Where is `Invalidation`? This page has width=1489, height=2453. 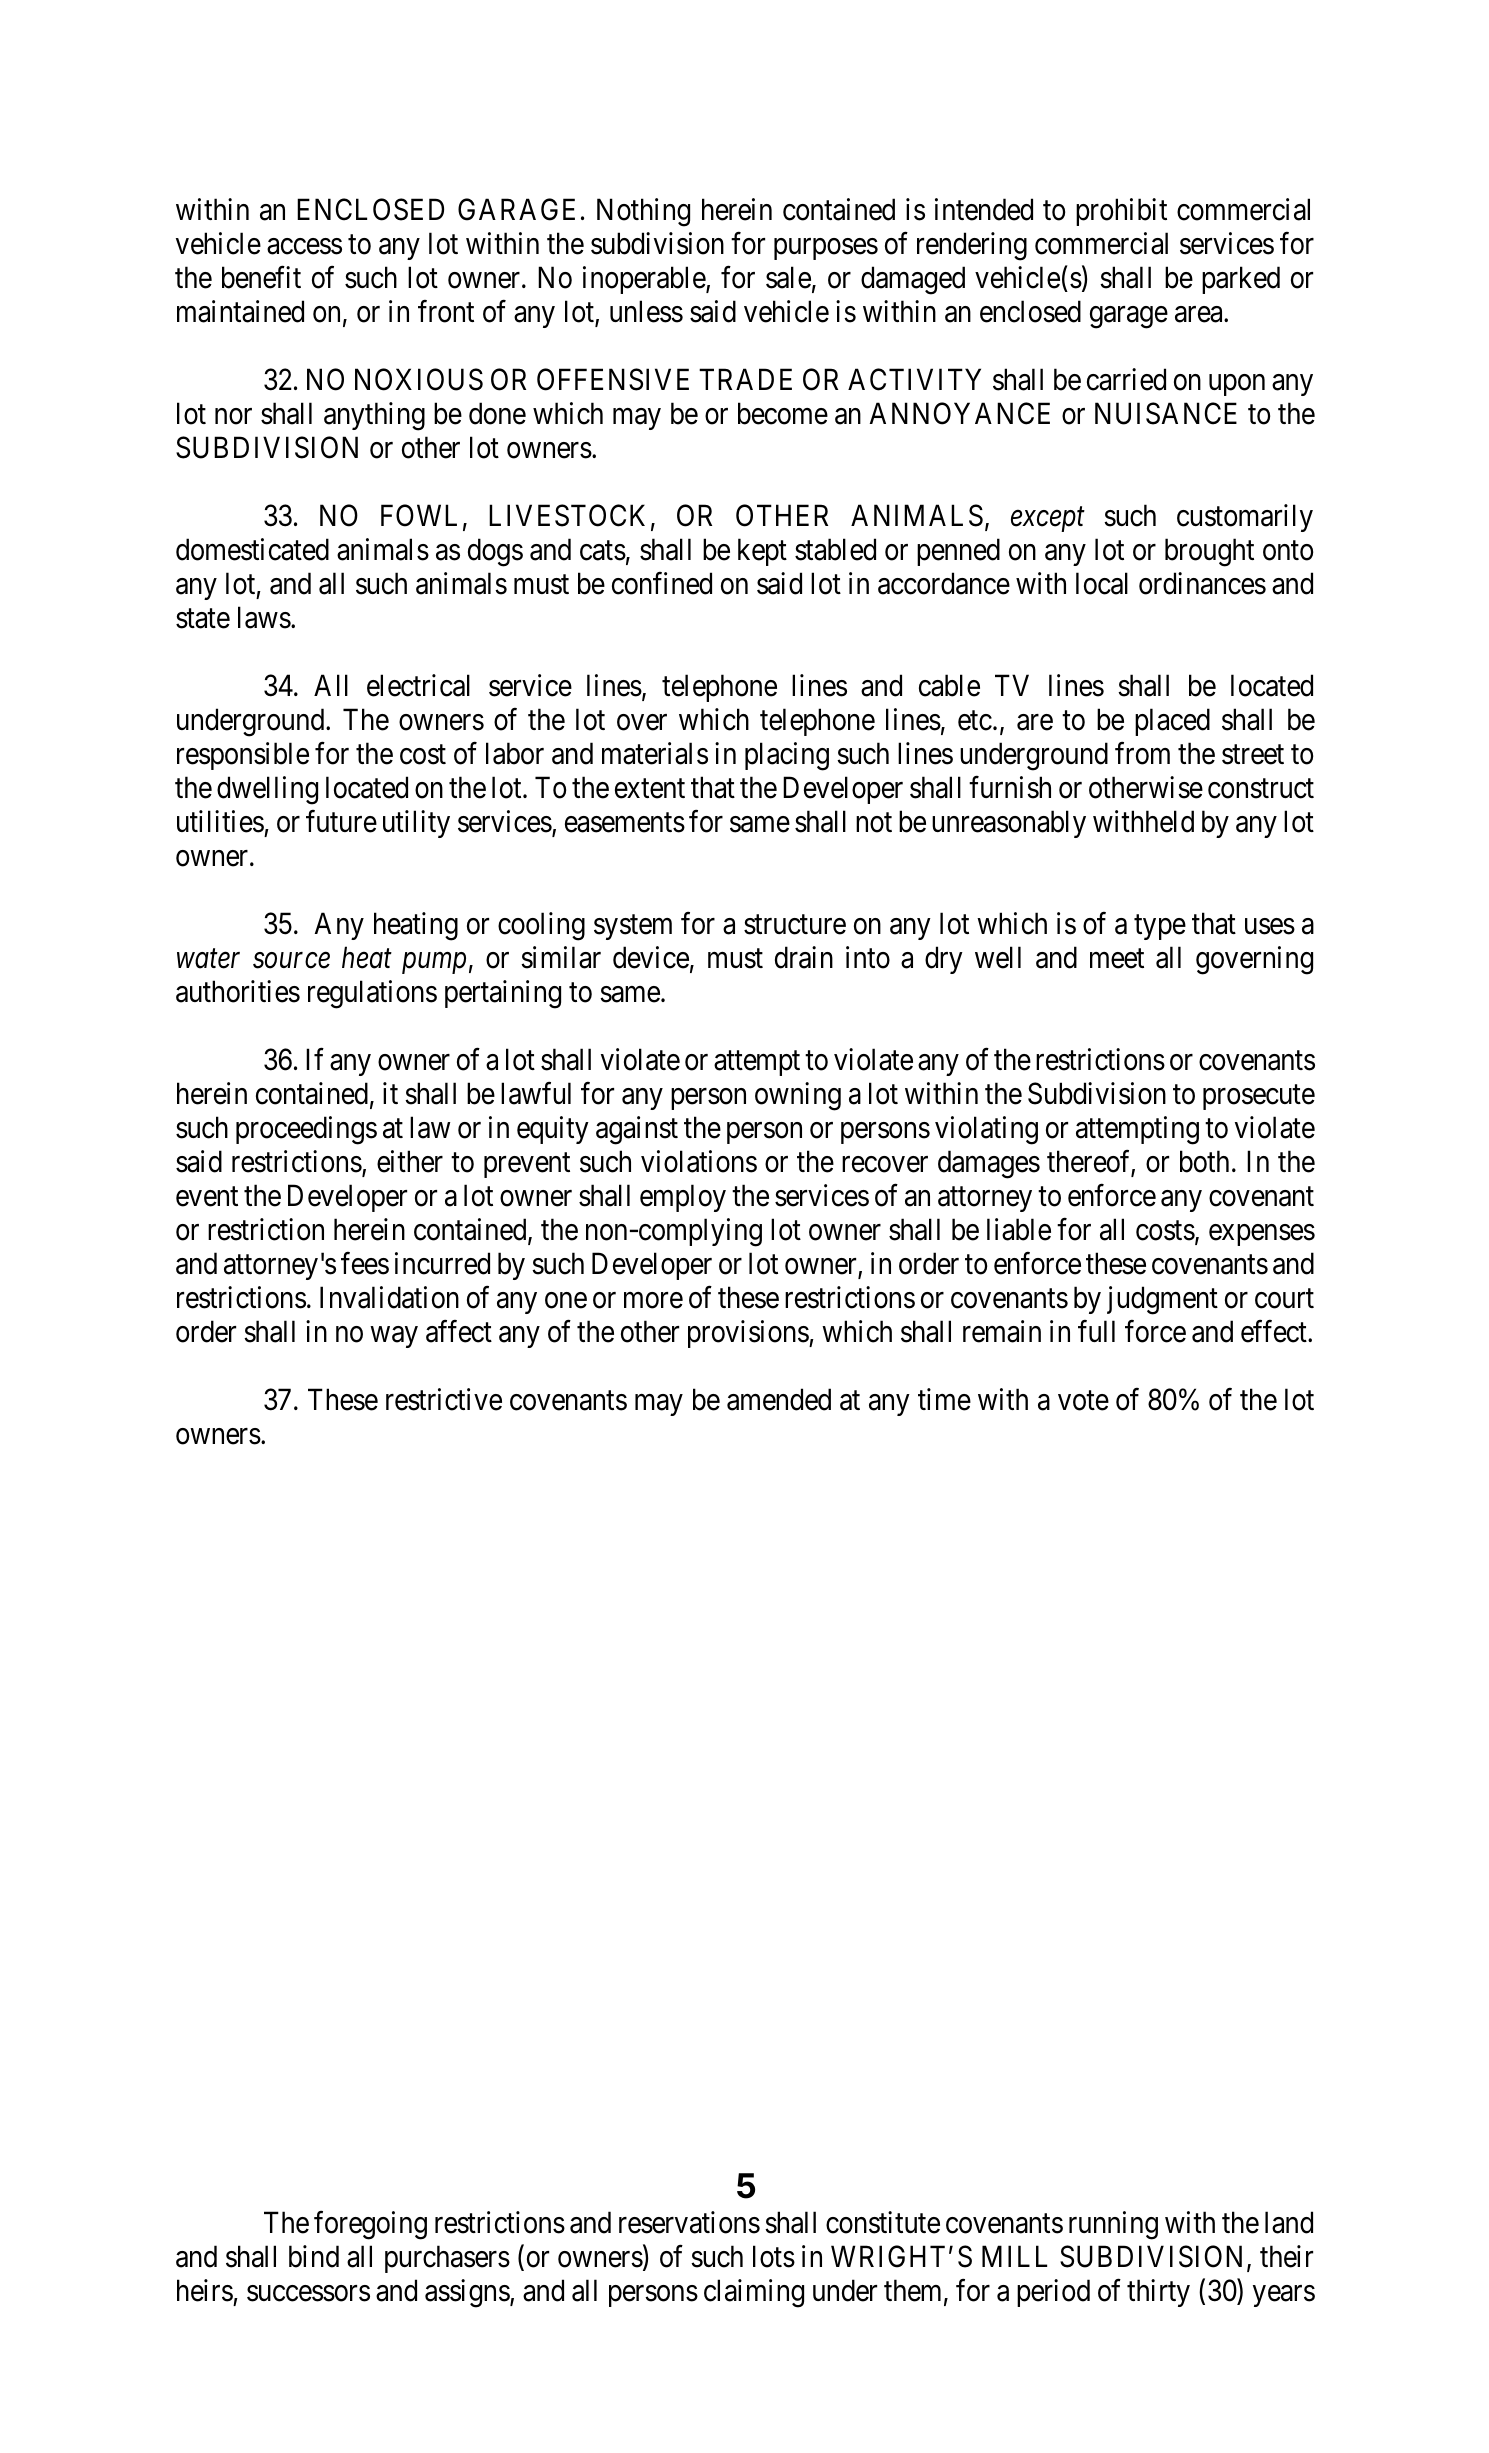 Invalidation is located at coordinates (389, 1297).
